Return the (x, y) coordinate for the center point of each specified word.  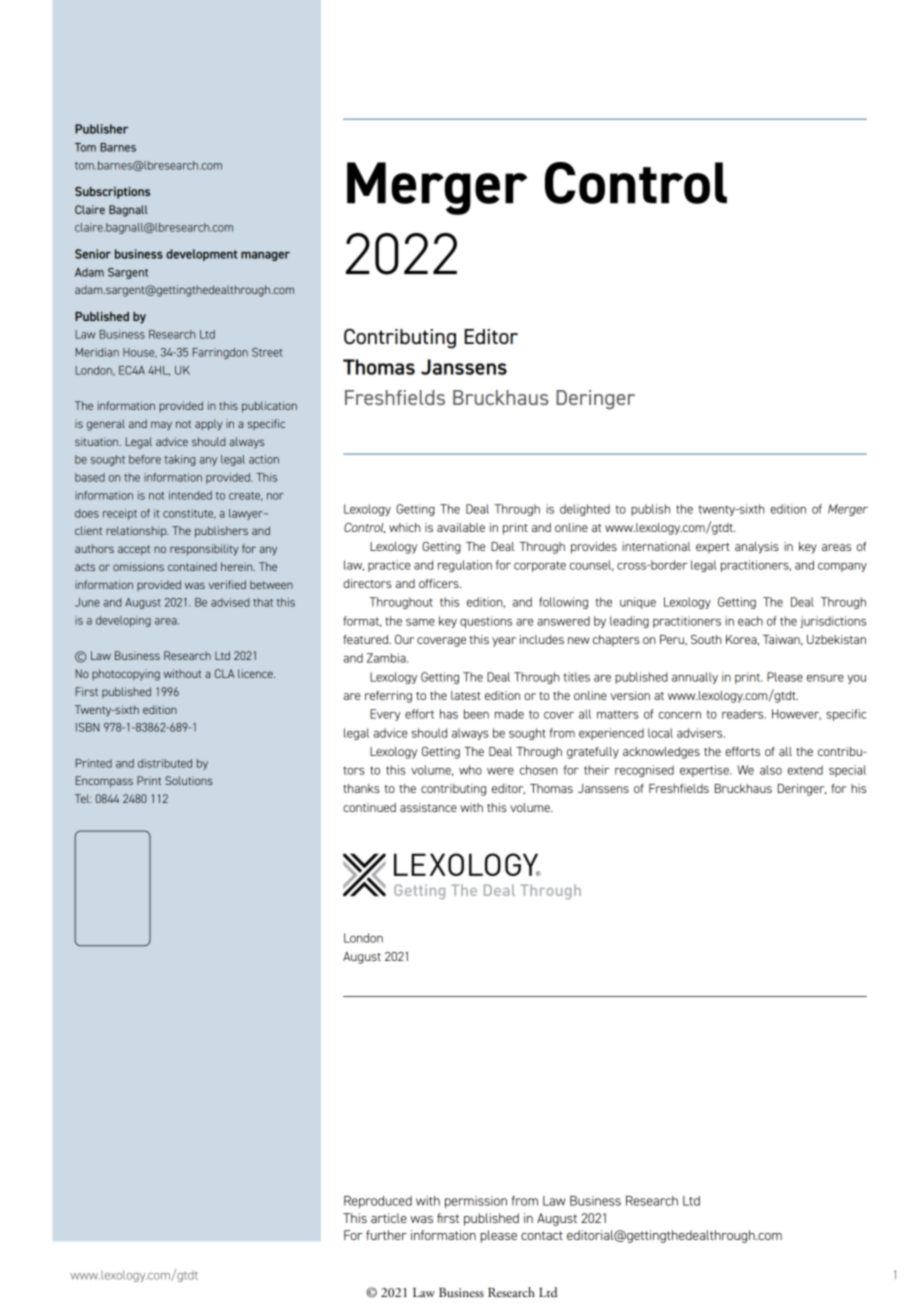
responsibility (204, 550)
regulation (465, 566)
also (771, 770)
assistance (428, 807)
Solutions (189, 780)
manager (265, 256)
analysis (757, 548)
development (201, 255)
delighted (585, 510)
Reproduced (378, 1202)
